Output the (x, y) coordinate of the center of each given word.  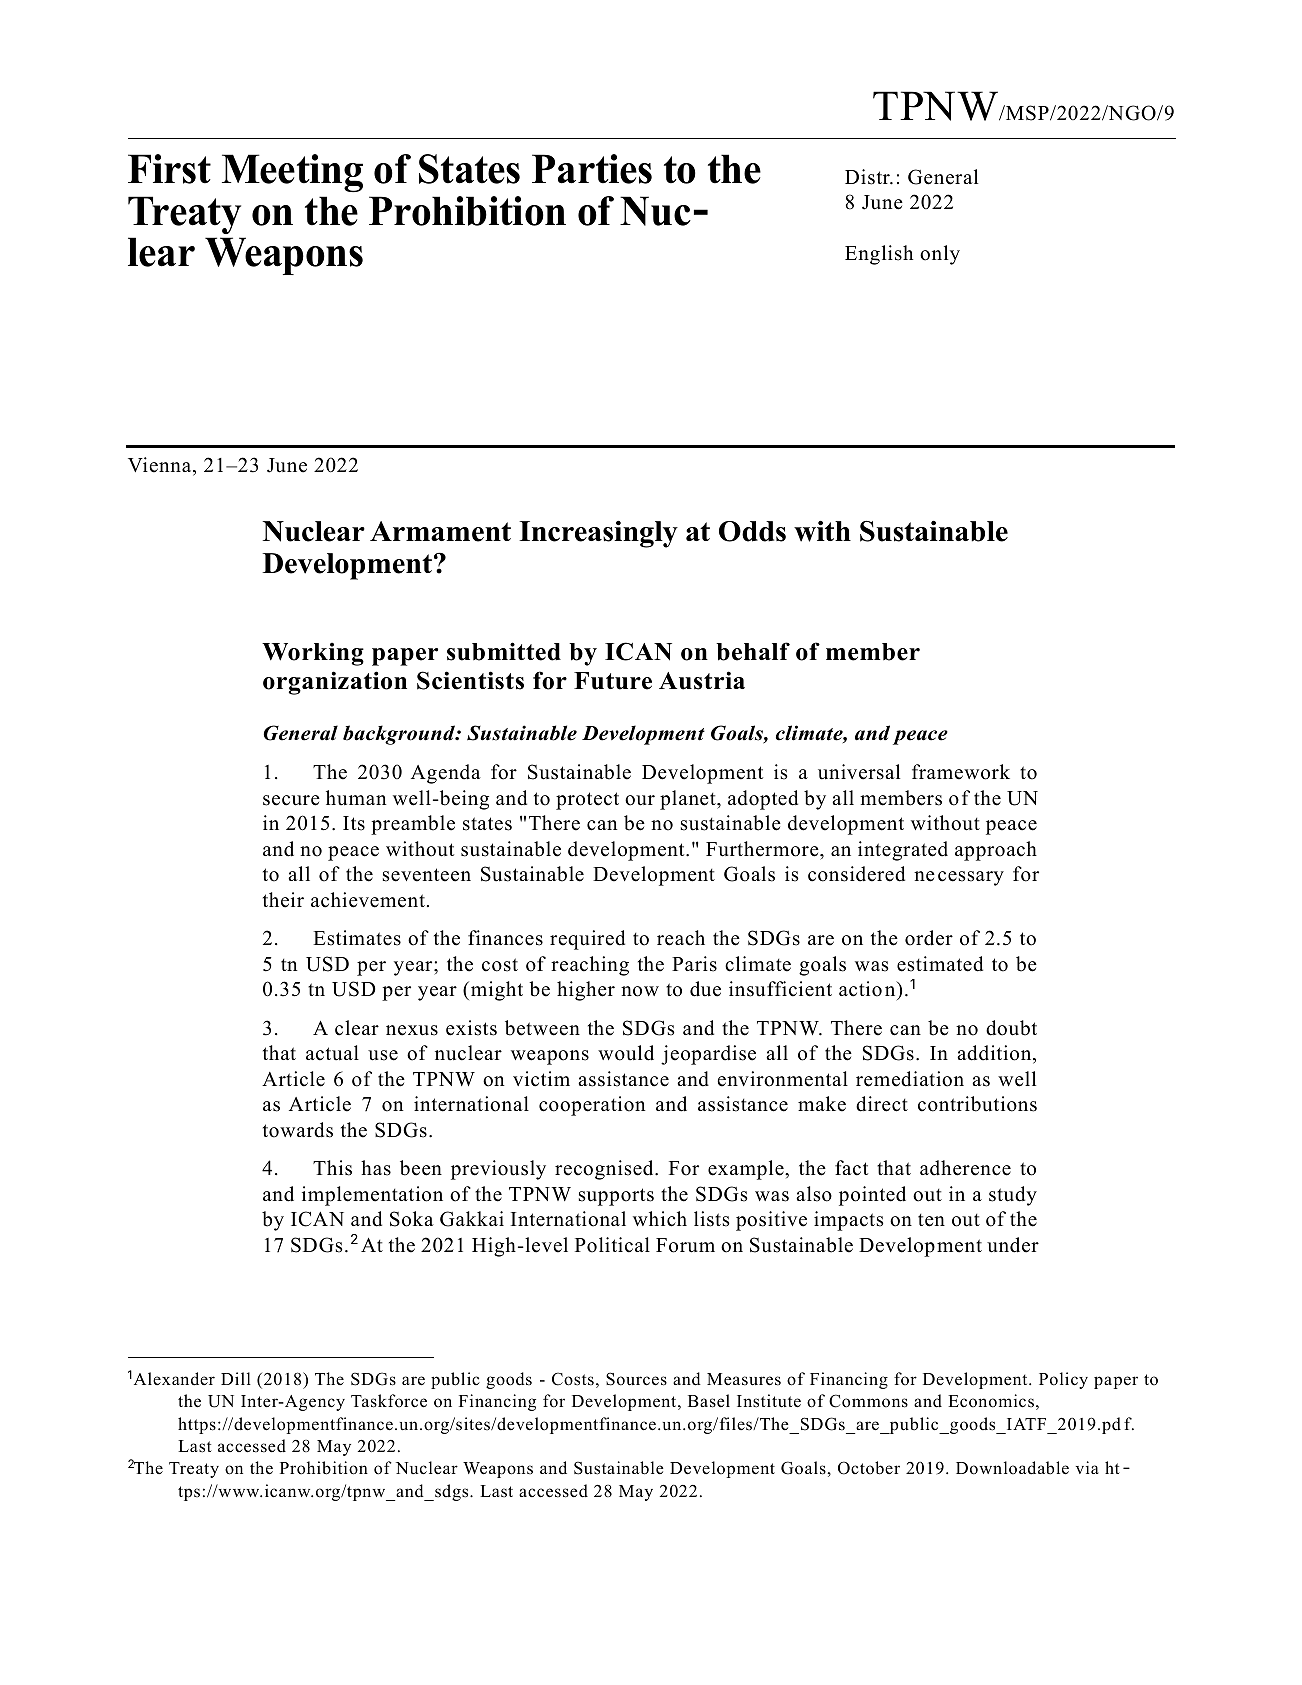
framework (961, 772)
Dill (236, 1378)
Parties (592, 169)
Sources (636, 1379)
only (940, 255)
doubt (1011, 1028)
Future (613, 681)
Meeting (292, 173)
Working (313, 654)
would (626, 1053)
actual (332, 1053)
